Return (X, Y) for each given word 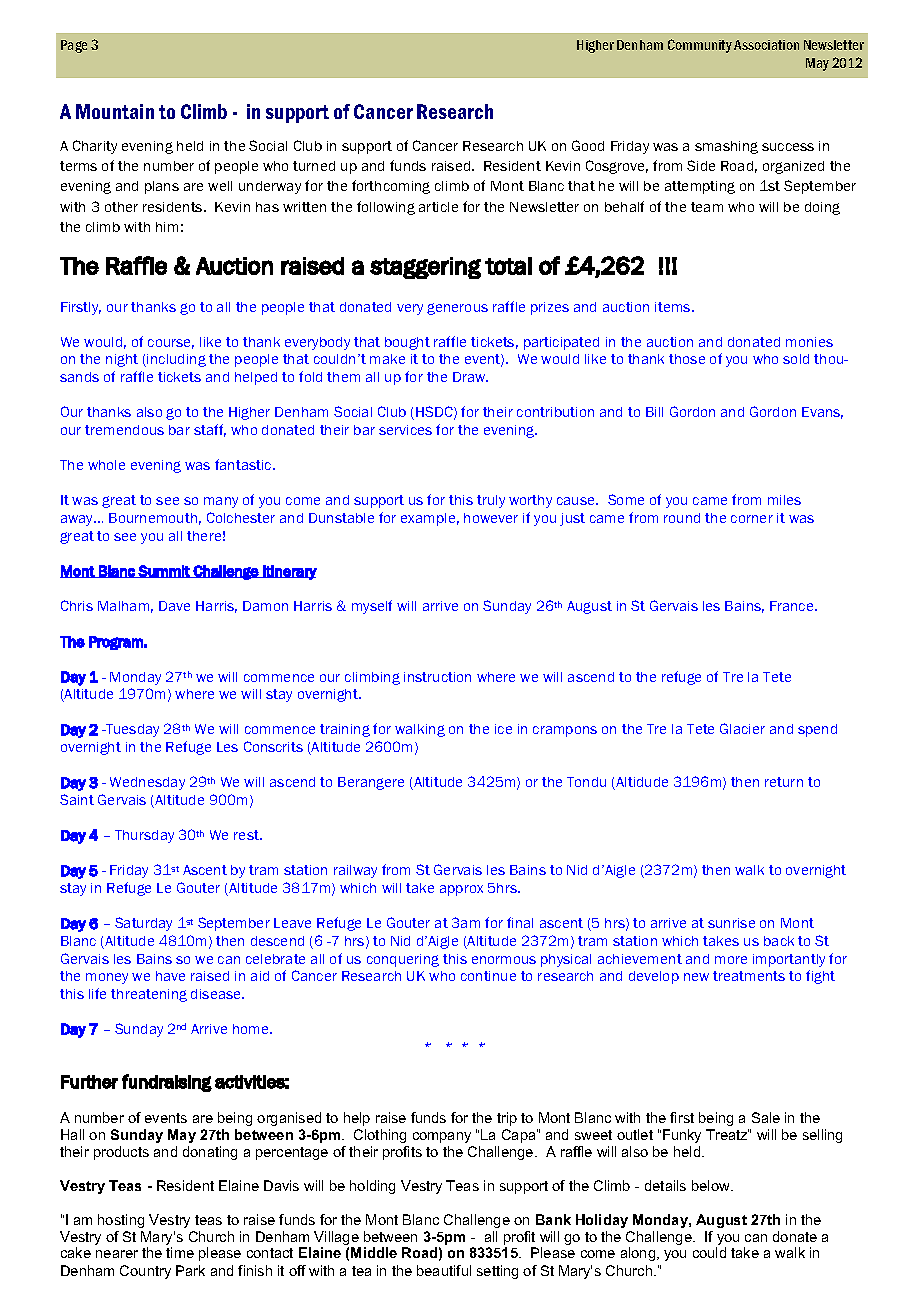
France (793, 606)
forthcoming (391, 187)
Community (700, 46)
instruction (437, 677)
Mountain (115, 111)
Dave (174, 606)
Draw (470, 377)
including (176, 360)
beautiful (444, 1270)
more (731, 960)
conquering (403, 960)
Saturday (143, 924)
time (180, 1252)
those (687, 359)
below (712, 1185)
